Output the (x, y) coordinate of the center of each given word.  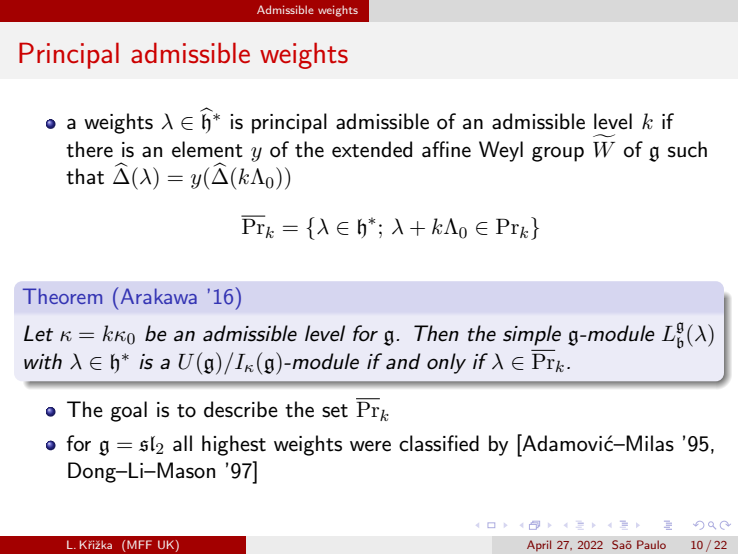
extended (372, 149)
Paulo (651, 544)
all (182, 443)
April (539, 545)
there (89, 149)
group (558, 154)
